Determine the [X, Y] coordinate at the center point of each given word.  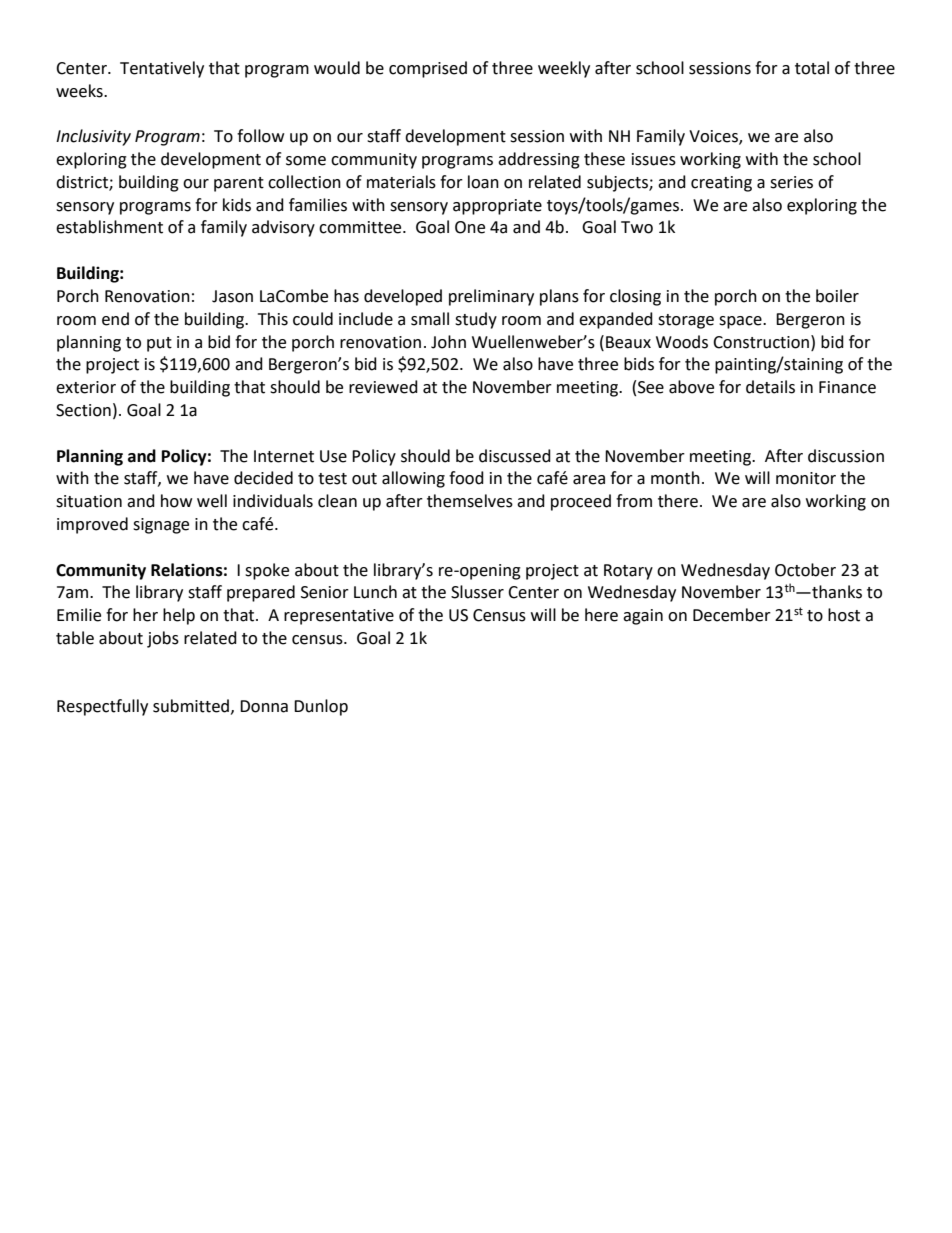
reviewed [383, 387]
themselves [470, 501]
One [470, 227]
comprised [428, 69]
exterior [86, 387]
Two [637, 227]
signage [161, 526]
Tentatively [162, 69]
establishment [109, 227]
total [812, 68]
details [770, 387]
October [805, 570]
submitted [191, 706]
